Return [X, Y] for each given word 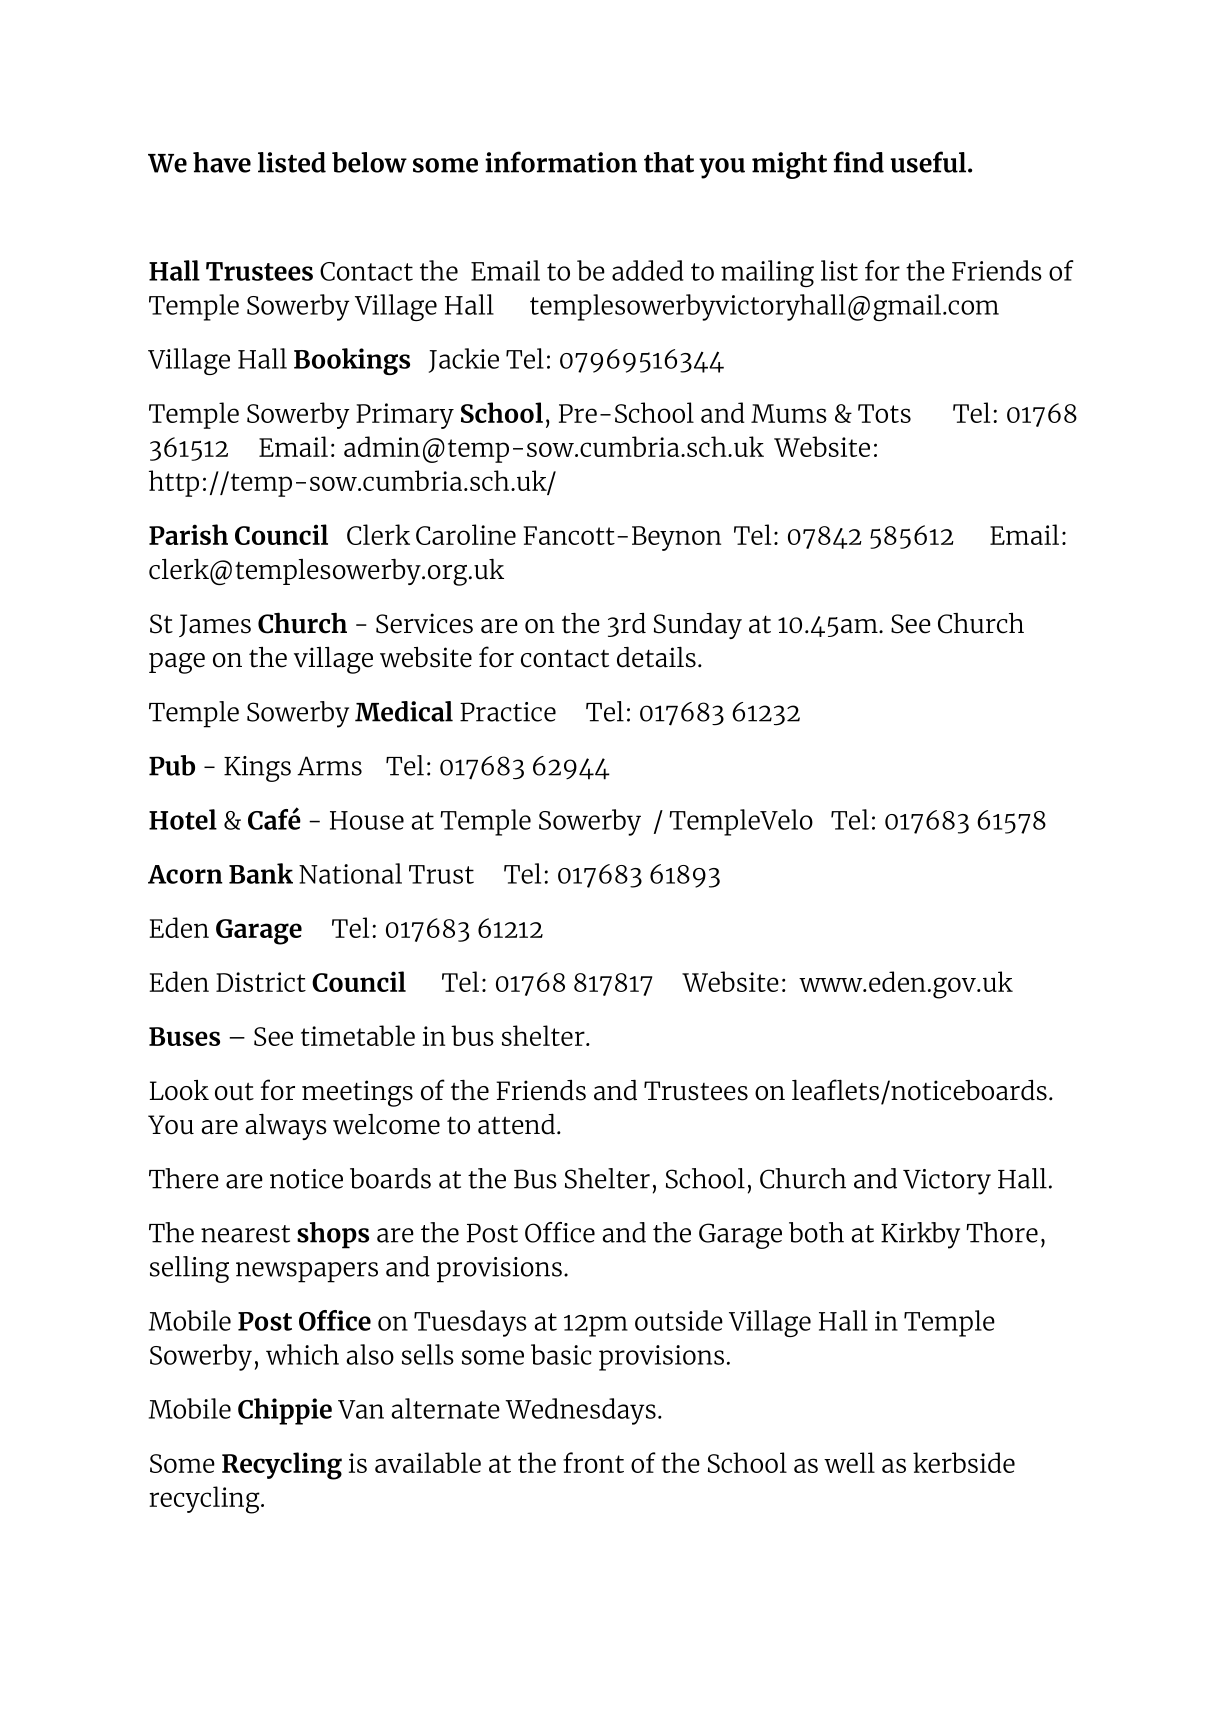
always [286, 1126]
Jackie [464, 360]
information [561, 162]
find [858, 162]
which [302, 1354]
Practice [508, 712]
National [350, 873]
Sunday [698, 625]
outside [679, 1320]
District [261, 982]
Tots [884, 413]
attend [516, 1124]
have [222, 162]
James [215, 625]
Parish [188, 534]
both [816, 1232]
